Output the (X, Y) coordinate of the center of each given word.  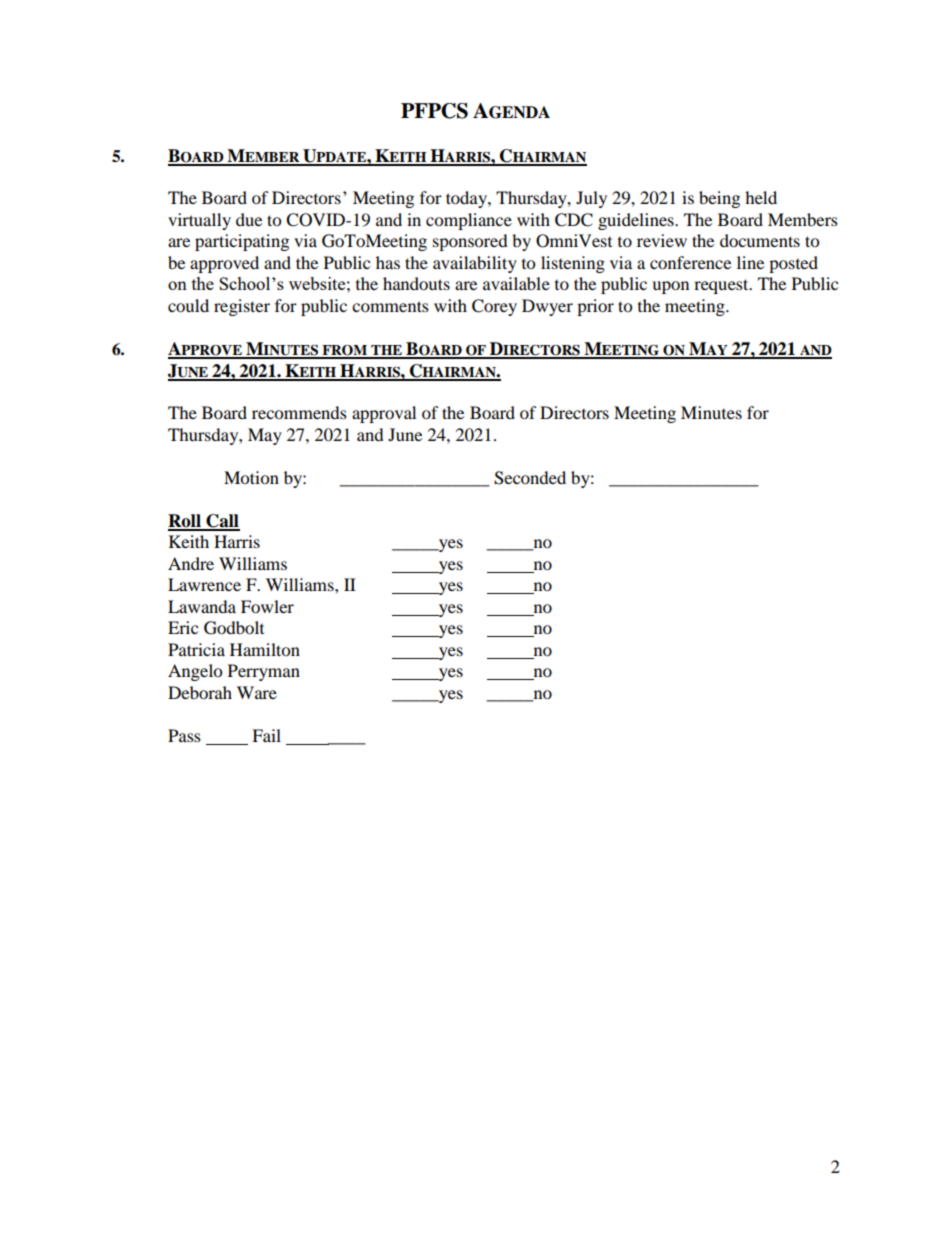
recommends (299, 412)
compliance (469, 221)
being (719, 199)
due (249, 219)
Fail (266, 735)
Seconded (530, 478)
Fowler (267, 606)
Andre (191, 563)
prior (595, 307)
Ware (257, 692)
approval (384, 414)
